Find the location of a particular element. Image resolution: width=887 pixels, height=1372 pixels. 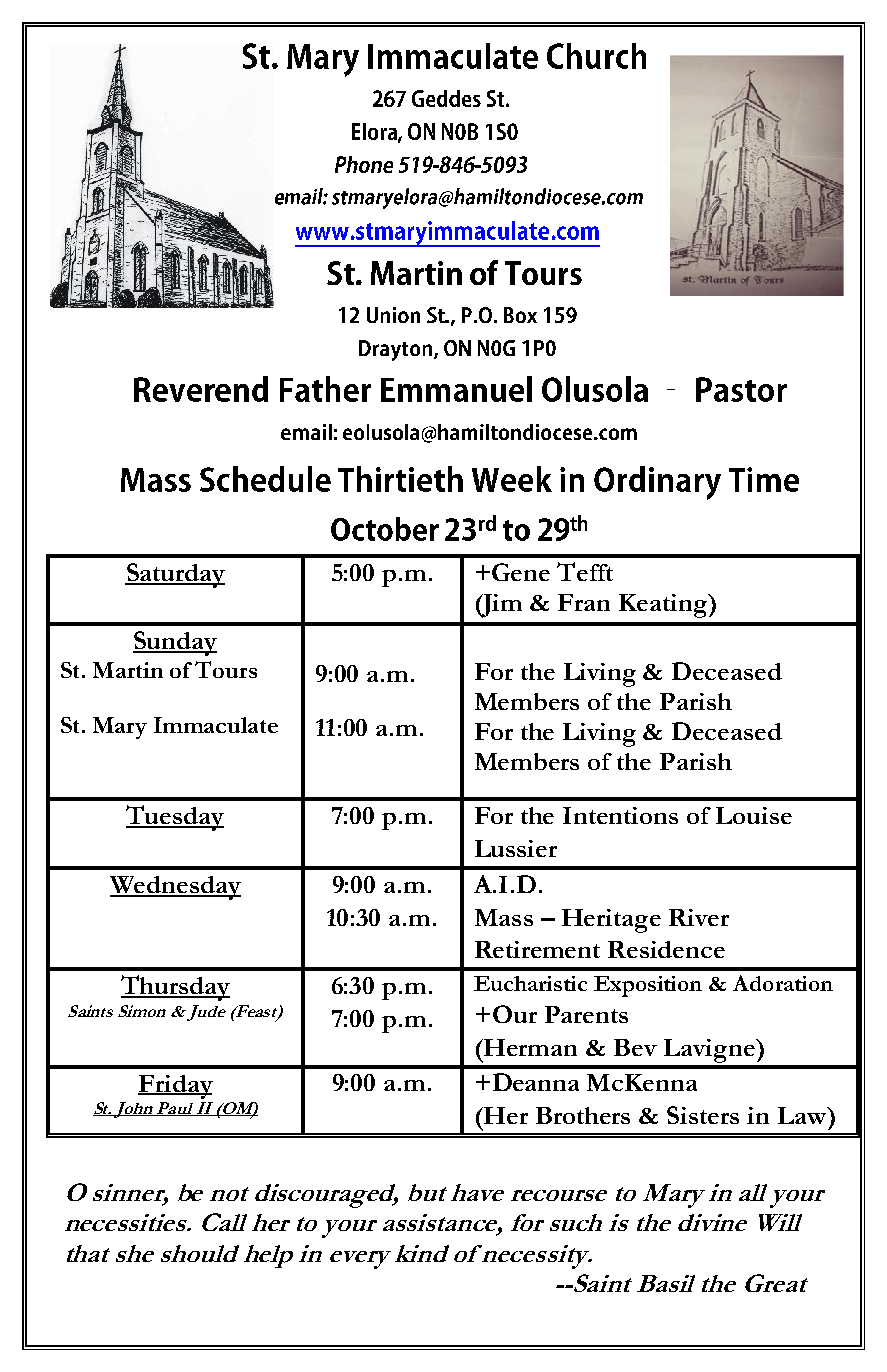

Gene is located at coordinates (521, 572).
